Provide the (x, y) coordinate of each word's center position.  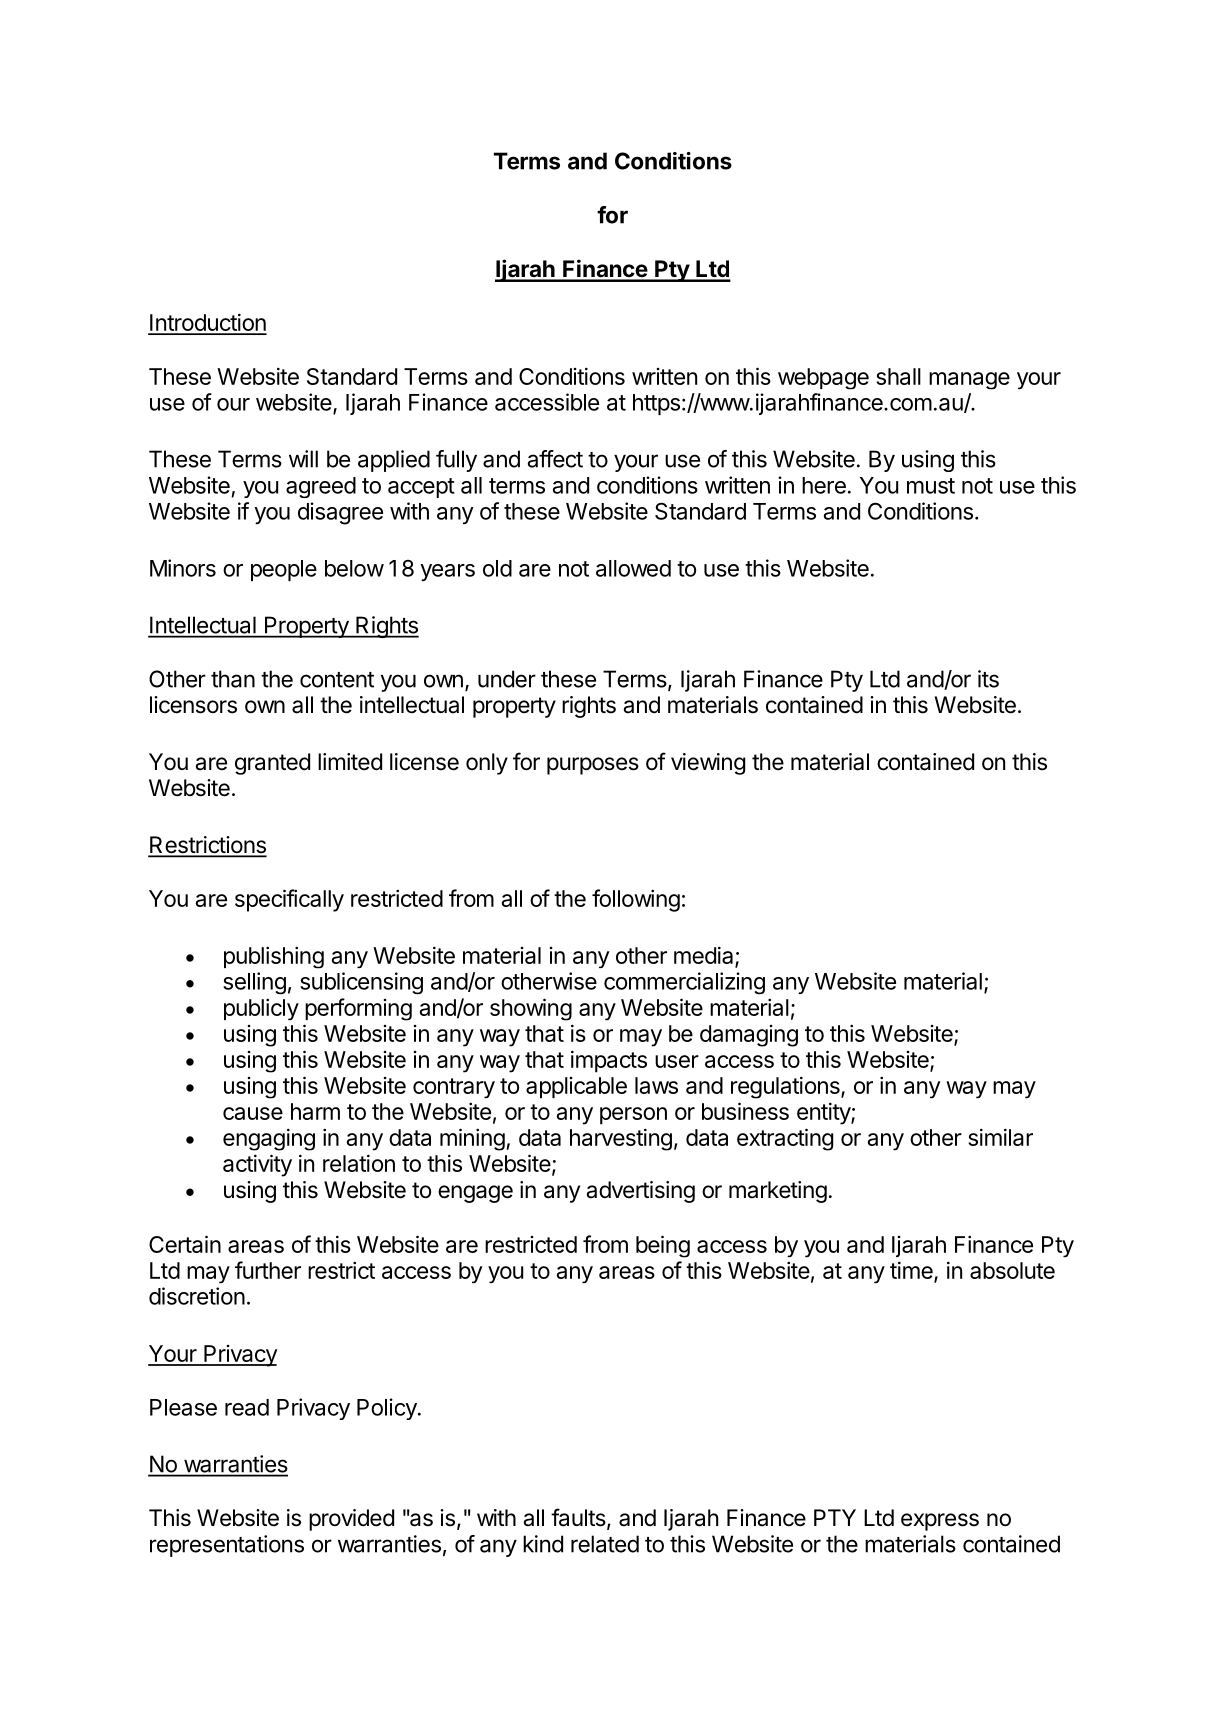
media (705, 956)
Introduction (207, 323)
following (636, 900)
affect (555, 459)
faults (579, 1518)
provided (351, 1520)
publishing (274, 957)
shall (898, 376)
